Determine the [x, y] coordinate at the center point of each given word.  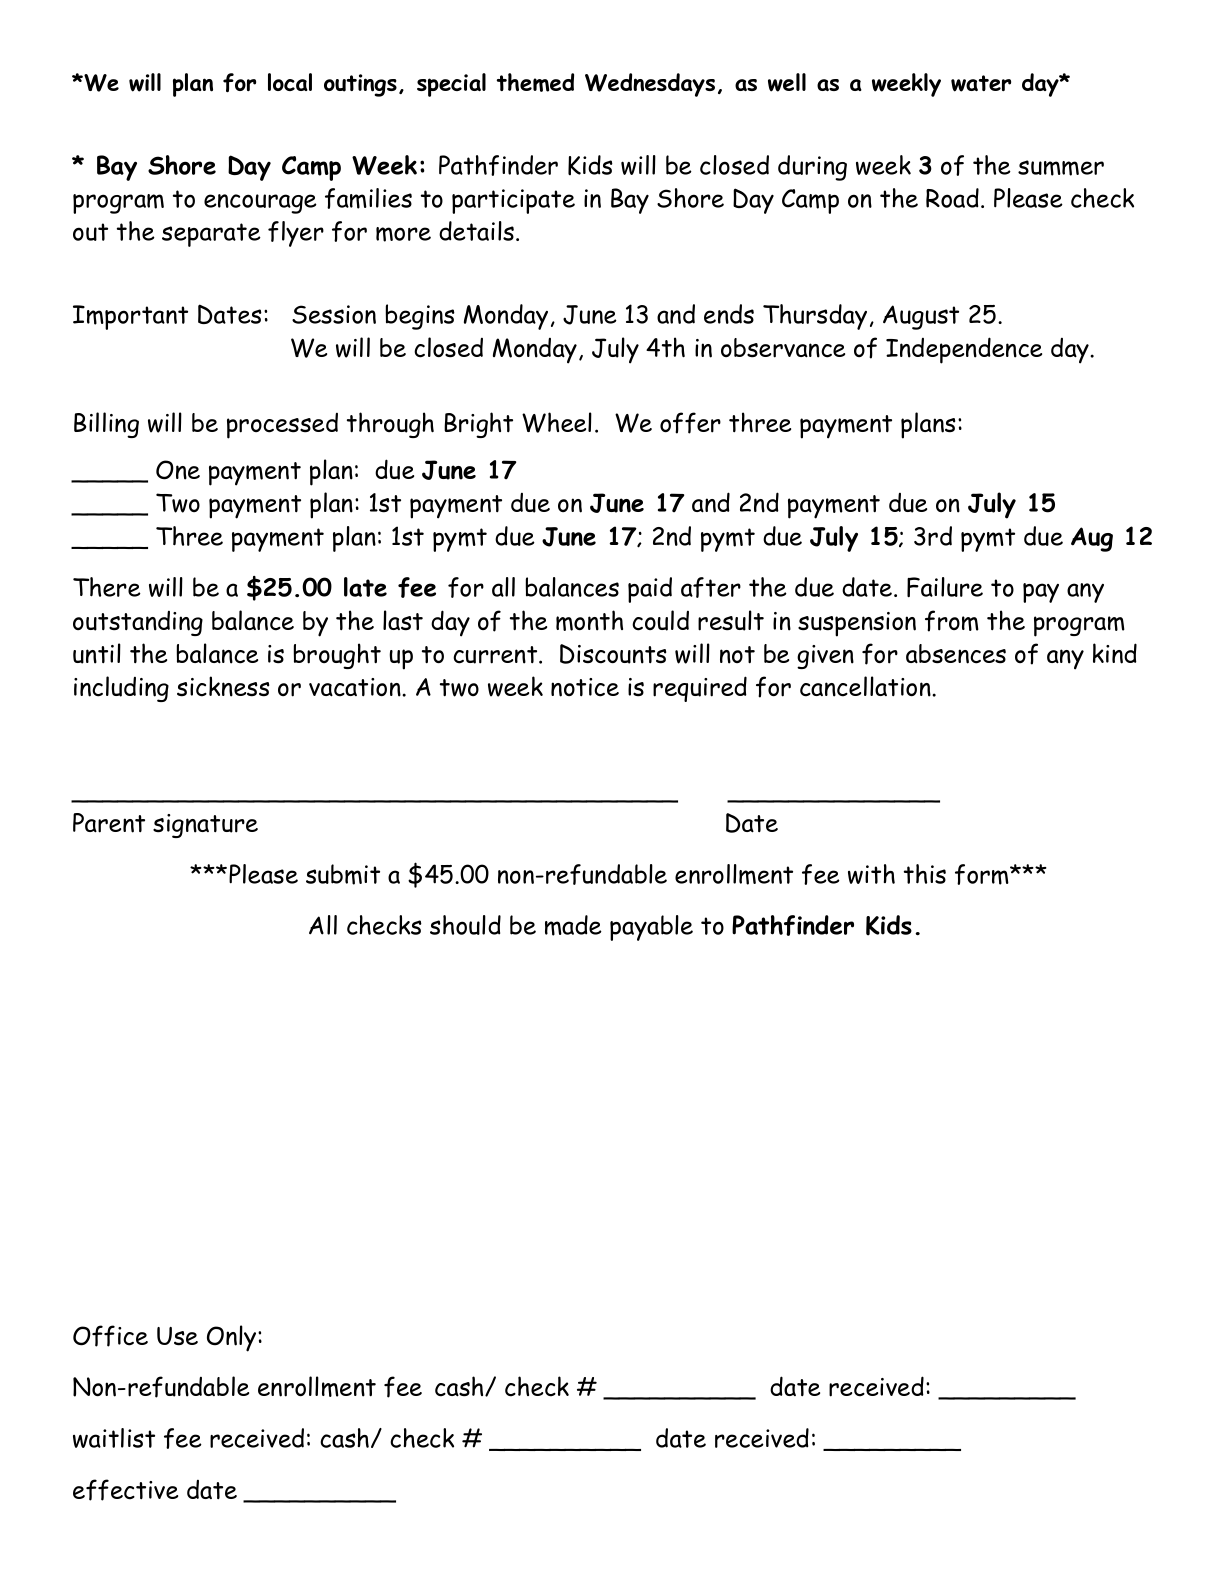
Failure [945, 587]
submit [343, 874]
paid [650, 590]
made [573, 925]
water [981, 83]
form [982, 874]
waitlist [114, 1438]
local [290, 82]
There [107, 587]
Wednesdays [650, 85]
